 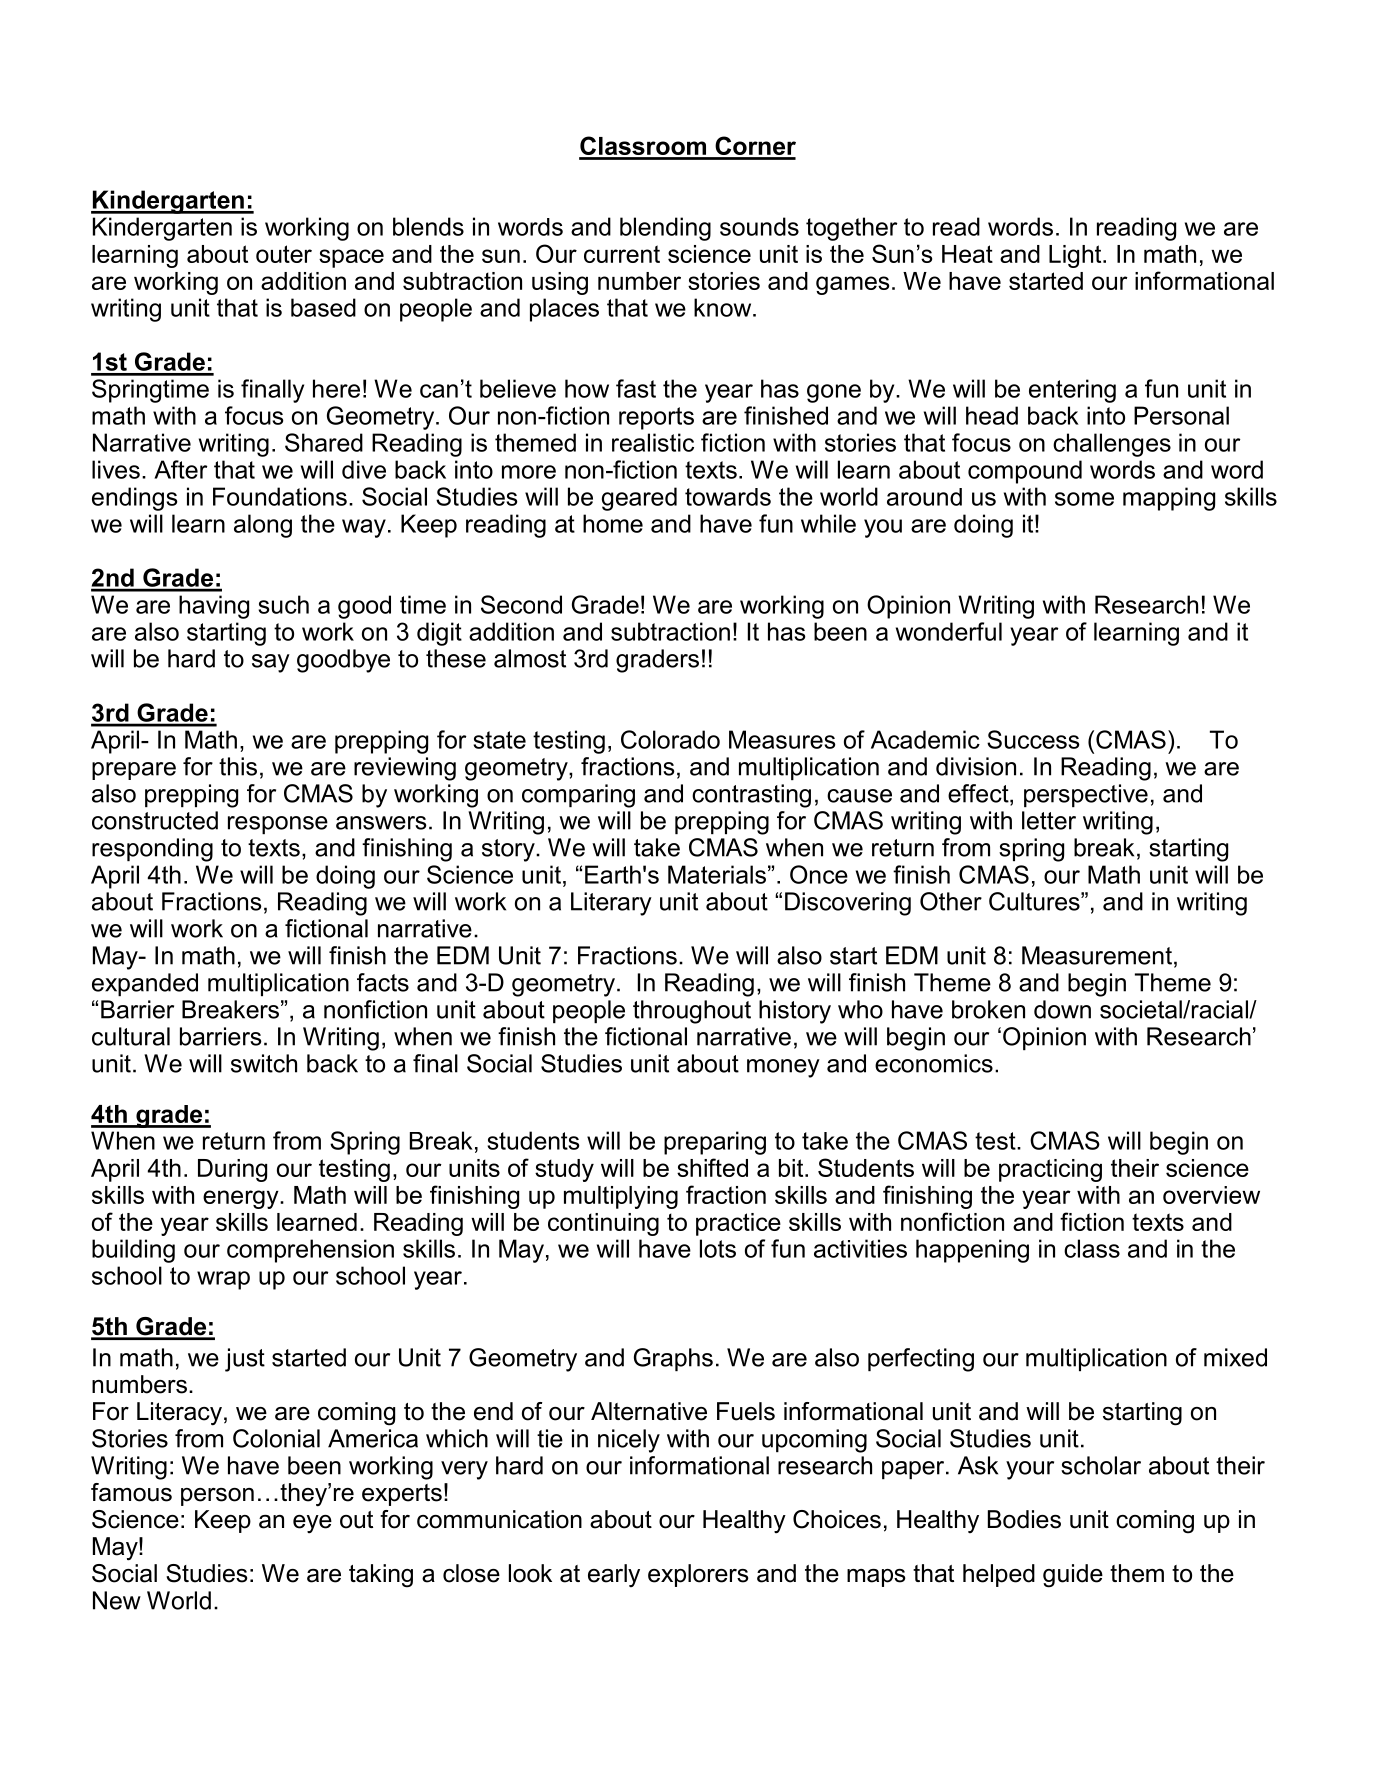 What do you see at coordinates (1062, 1009) in the document?
I see `down` at bounding box center [1062, 1009].
